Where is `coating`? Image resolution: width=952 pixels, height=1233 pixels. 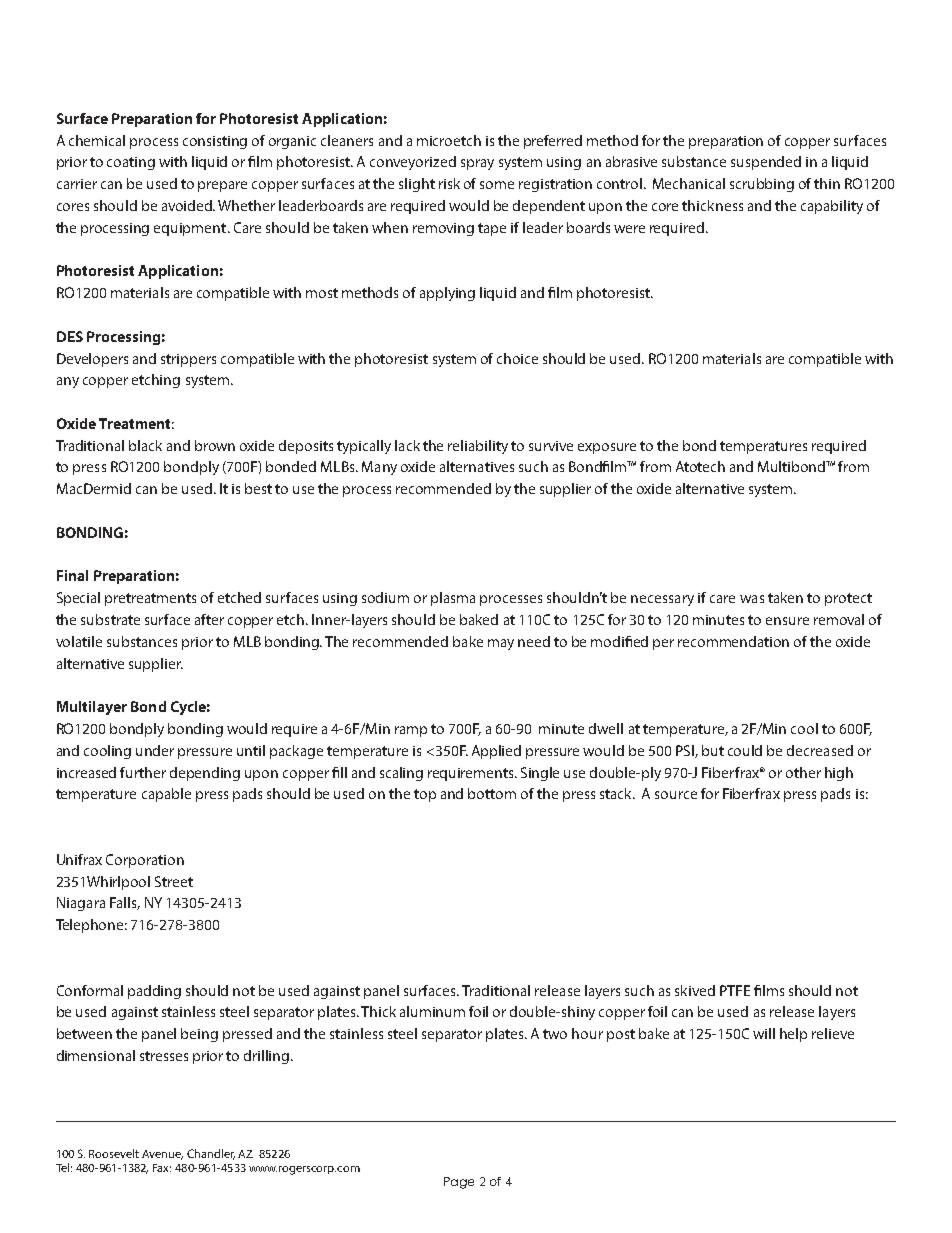 coating is located at coordinates (131, 163).
